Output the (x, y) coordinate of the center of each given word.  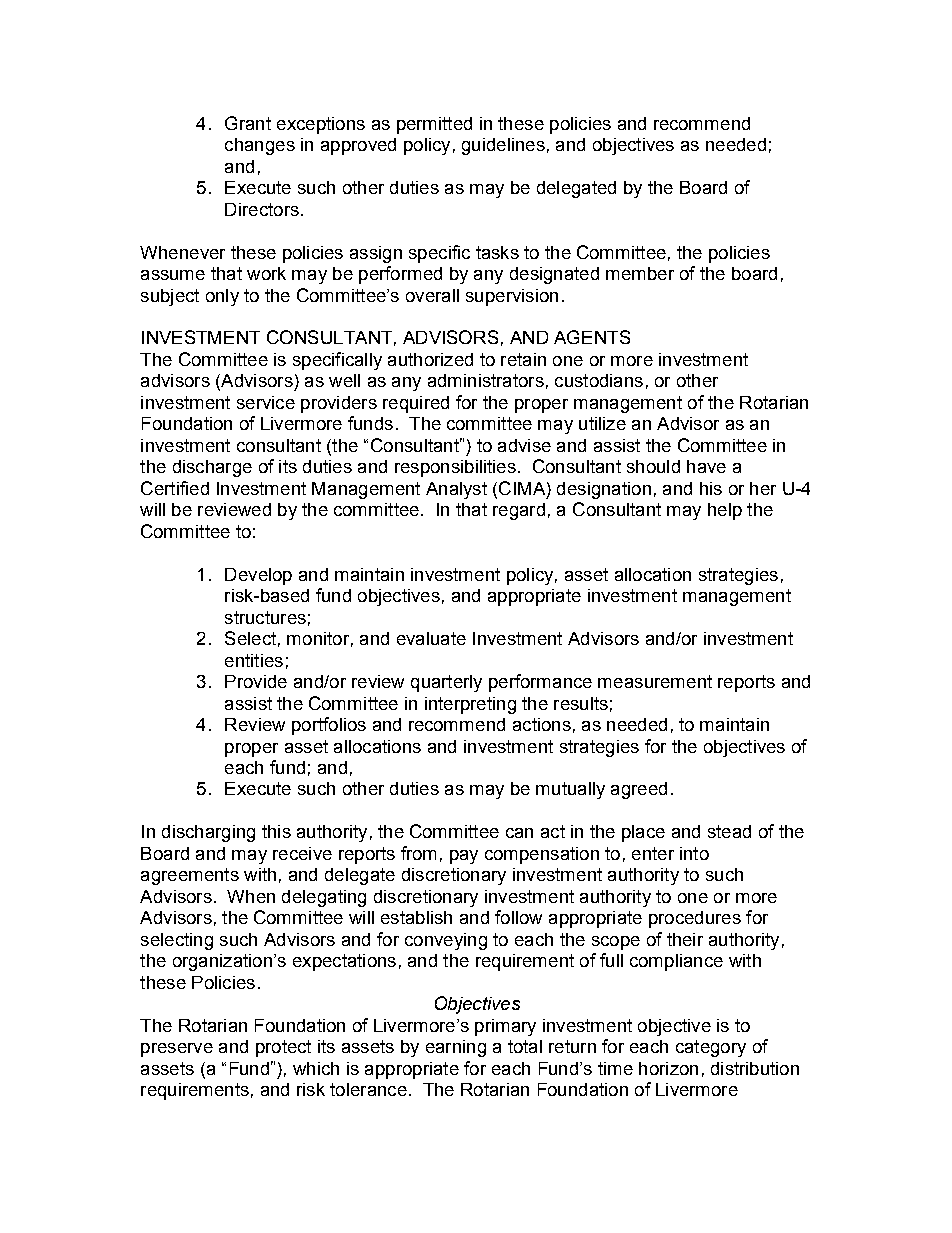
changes (260, 146)
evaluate (431, 638)
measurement (655, 681)
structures (265, 617)
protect (283, 1048)
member (640, 273)
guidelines (503, 146)
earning (456, 1048)
